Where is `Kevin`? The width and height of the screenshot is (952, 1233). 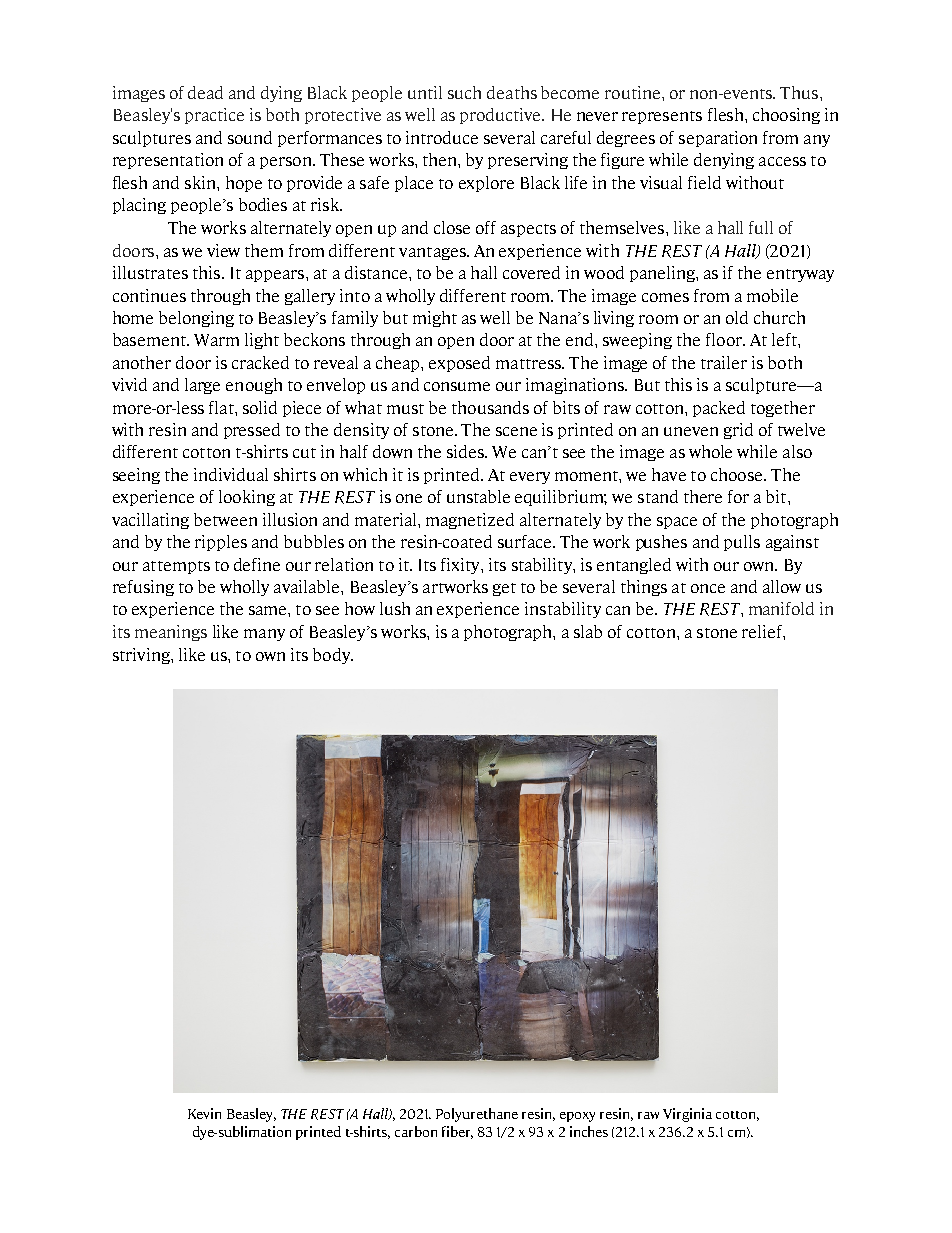
Kevin is located at coordinates (204, 1113).
